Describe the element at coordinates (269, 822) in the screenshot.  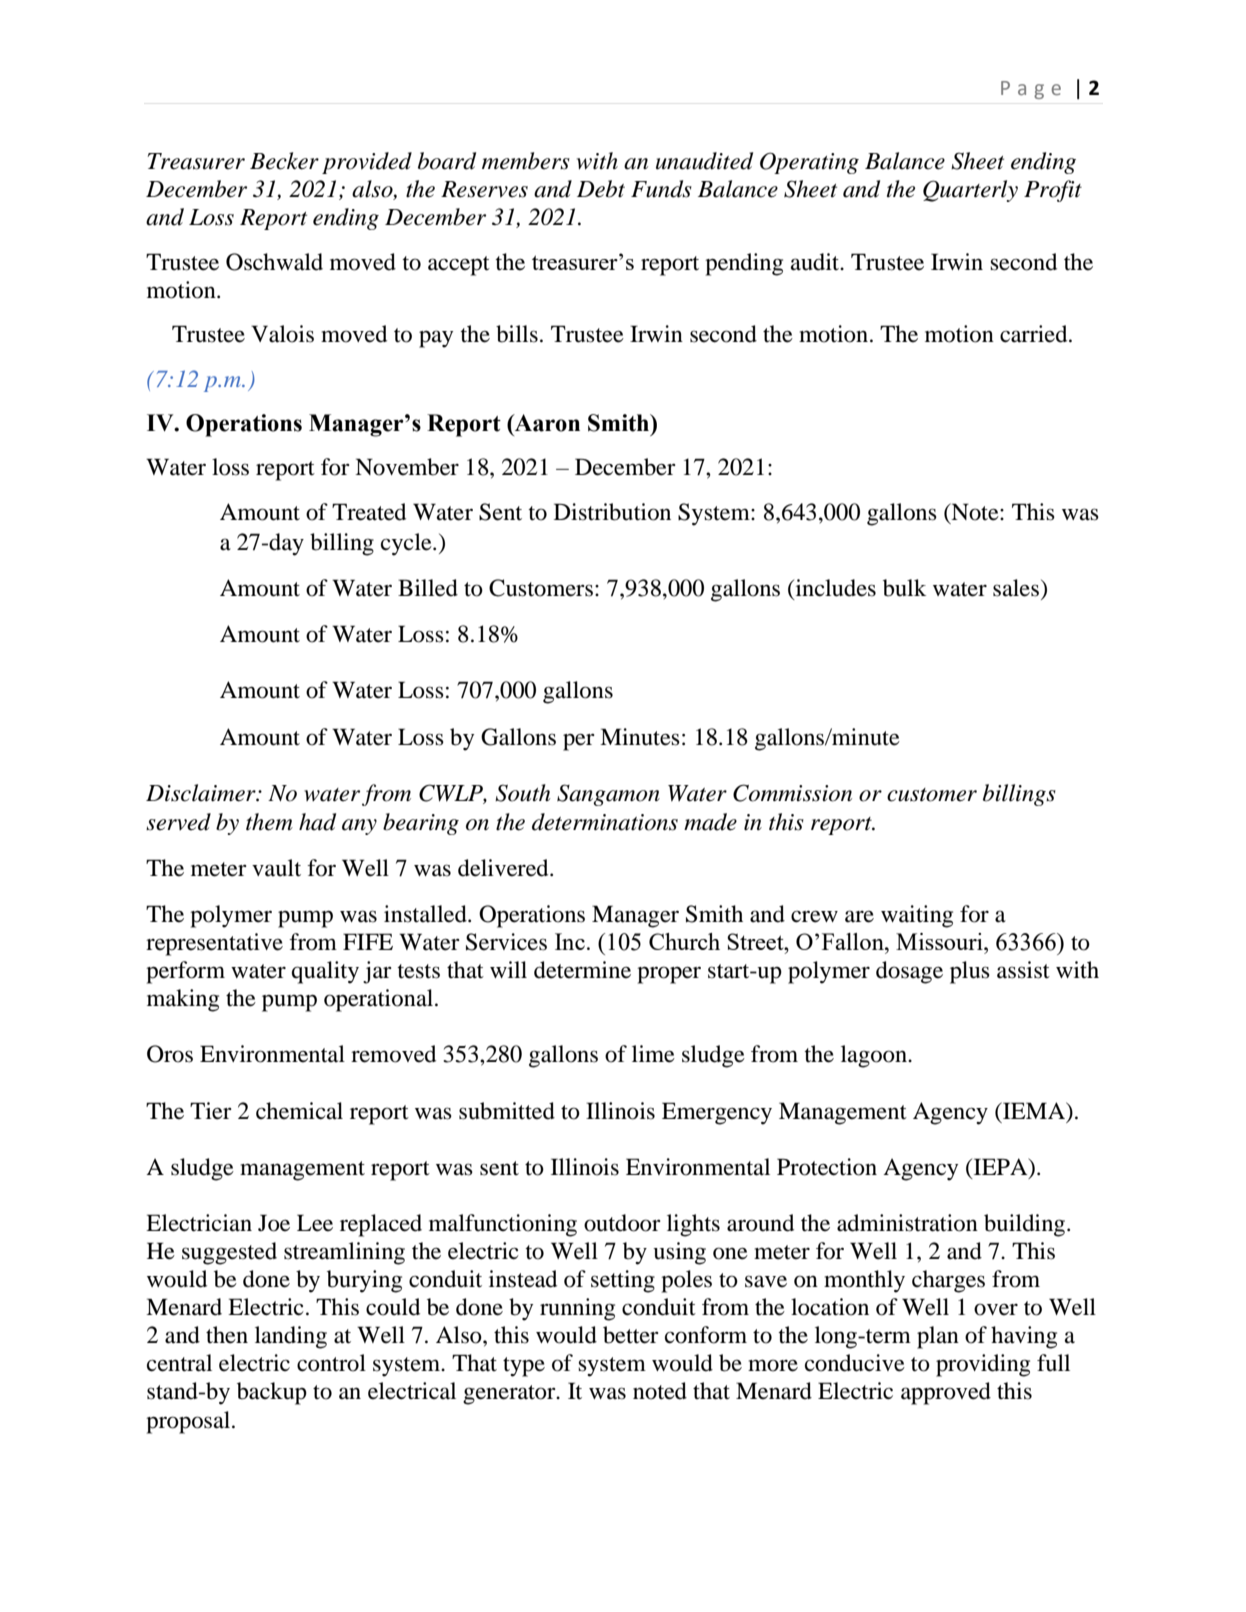
I see `them` at that location.
